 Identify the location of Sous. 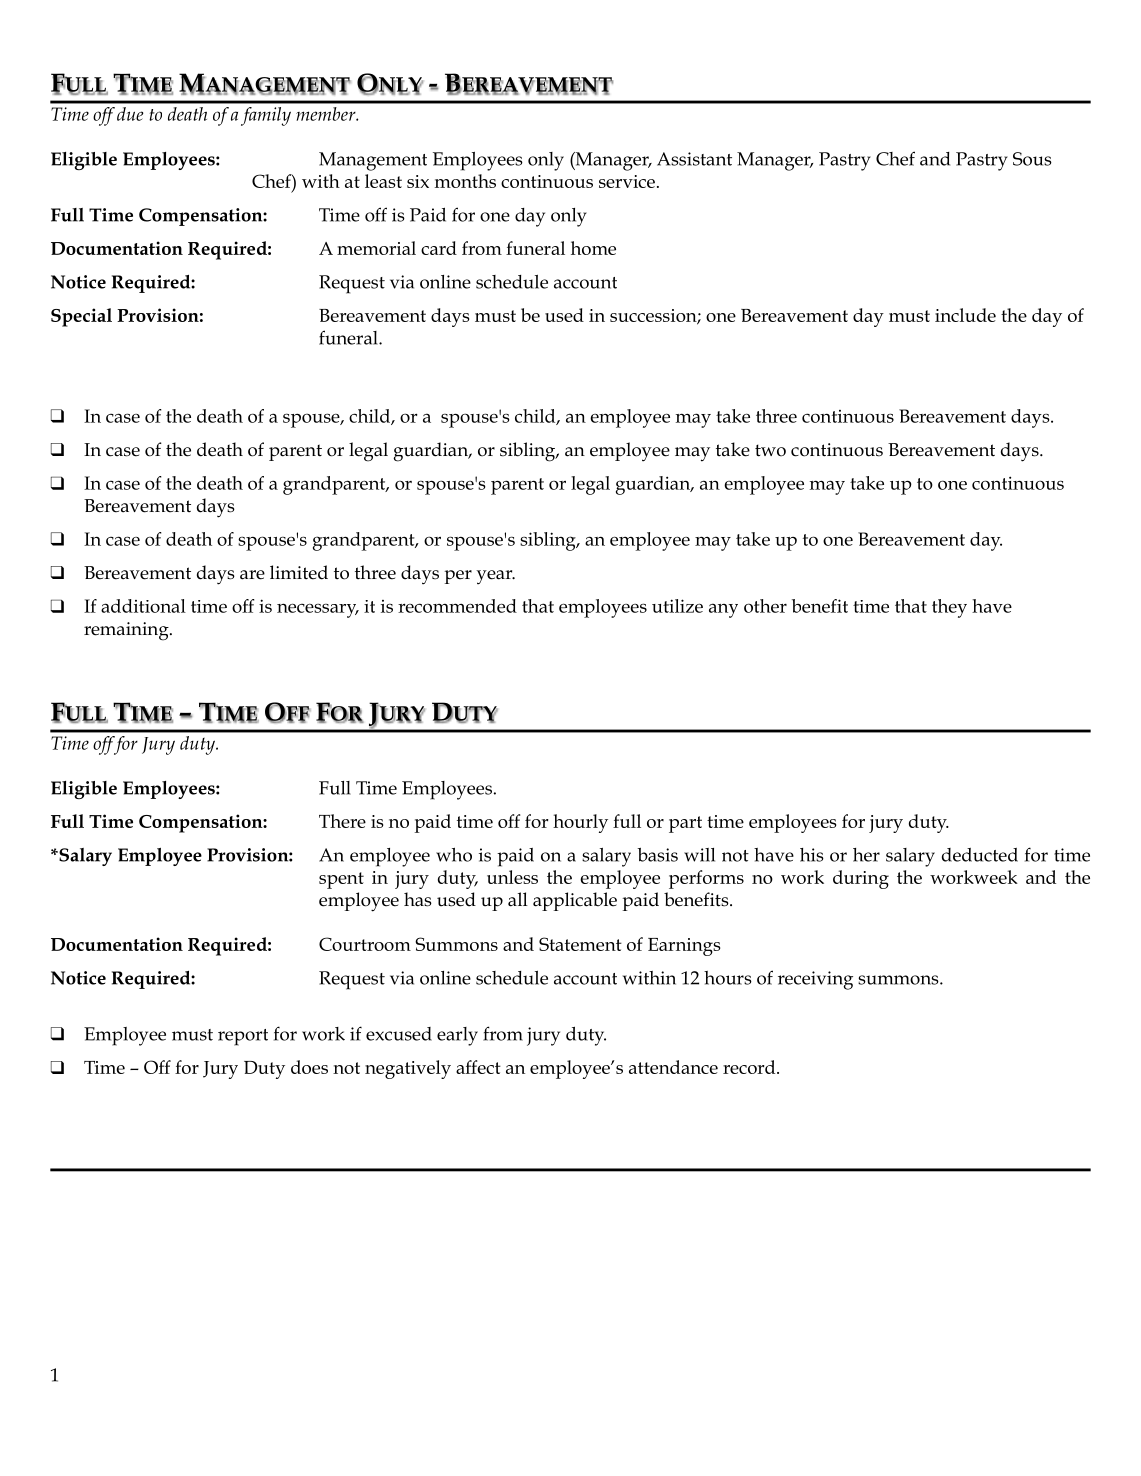
(1032, 159).
